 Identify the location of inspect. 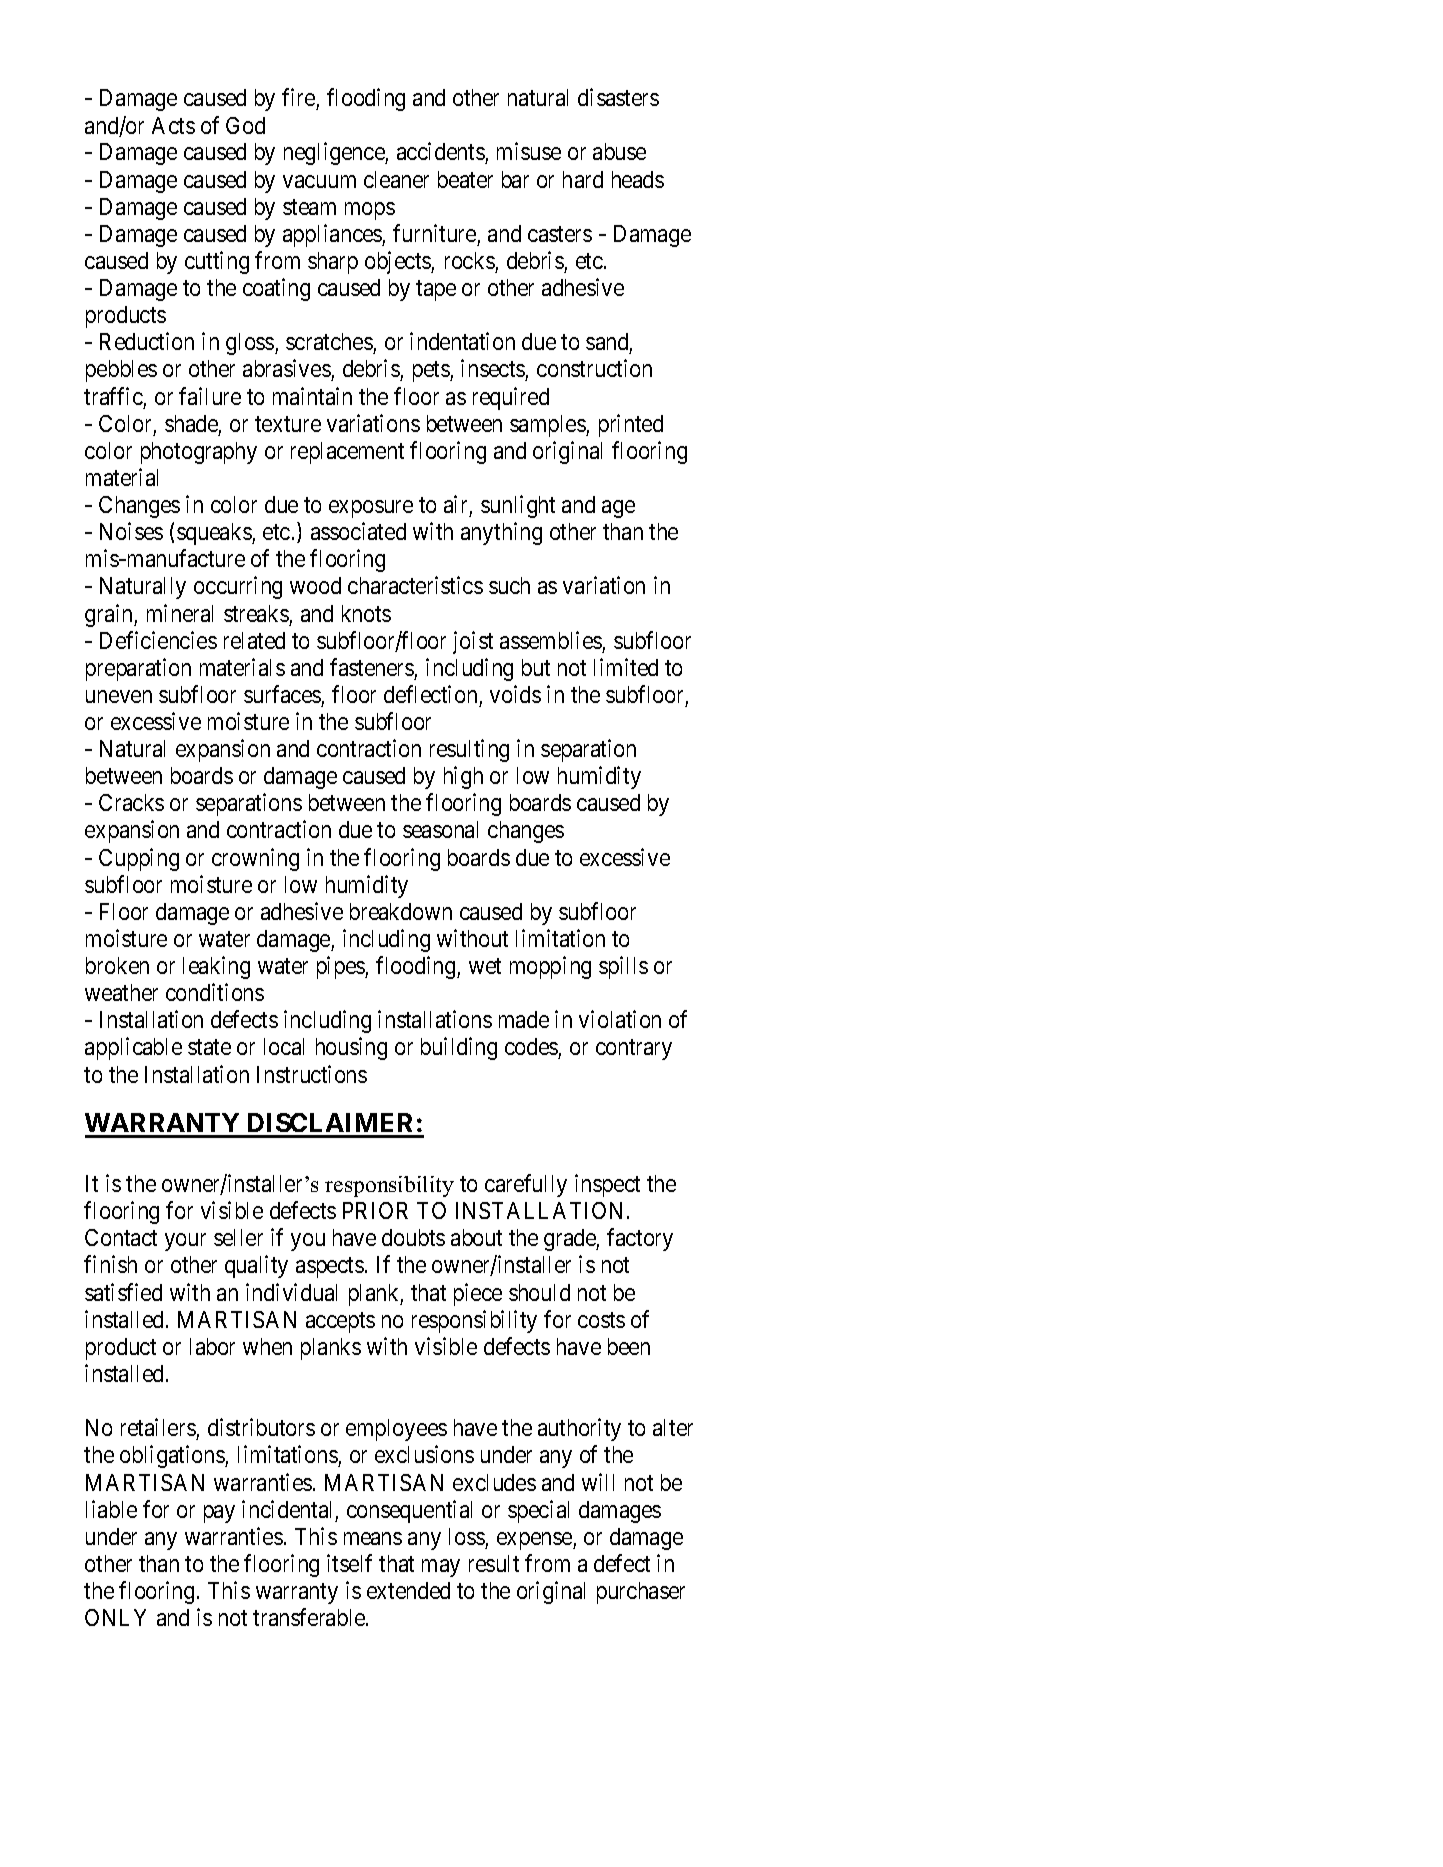
(607, 1185).
